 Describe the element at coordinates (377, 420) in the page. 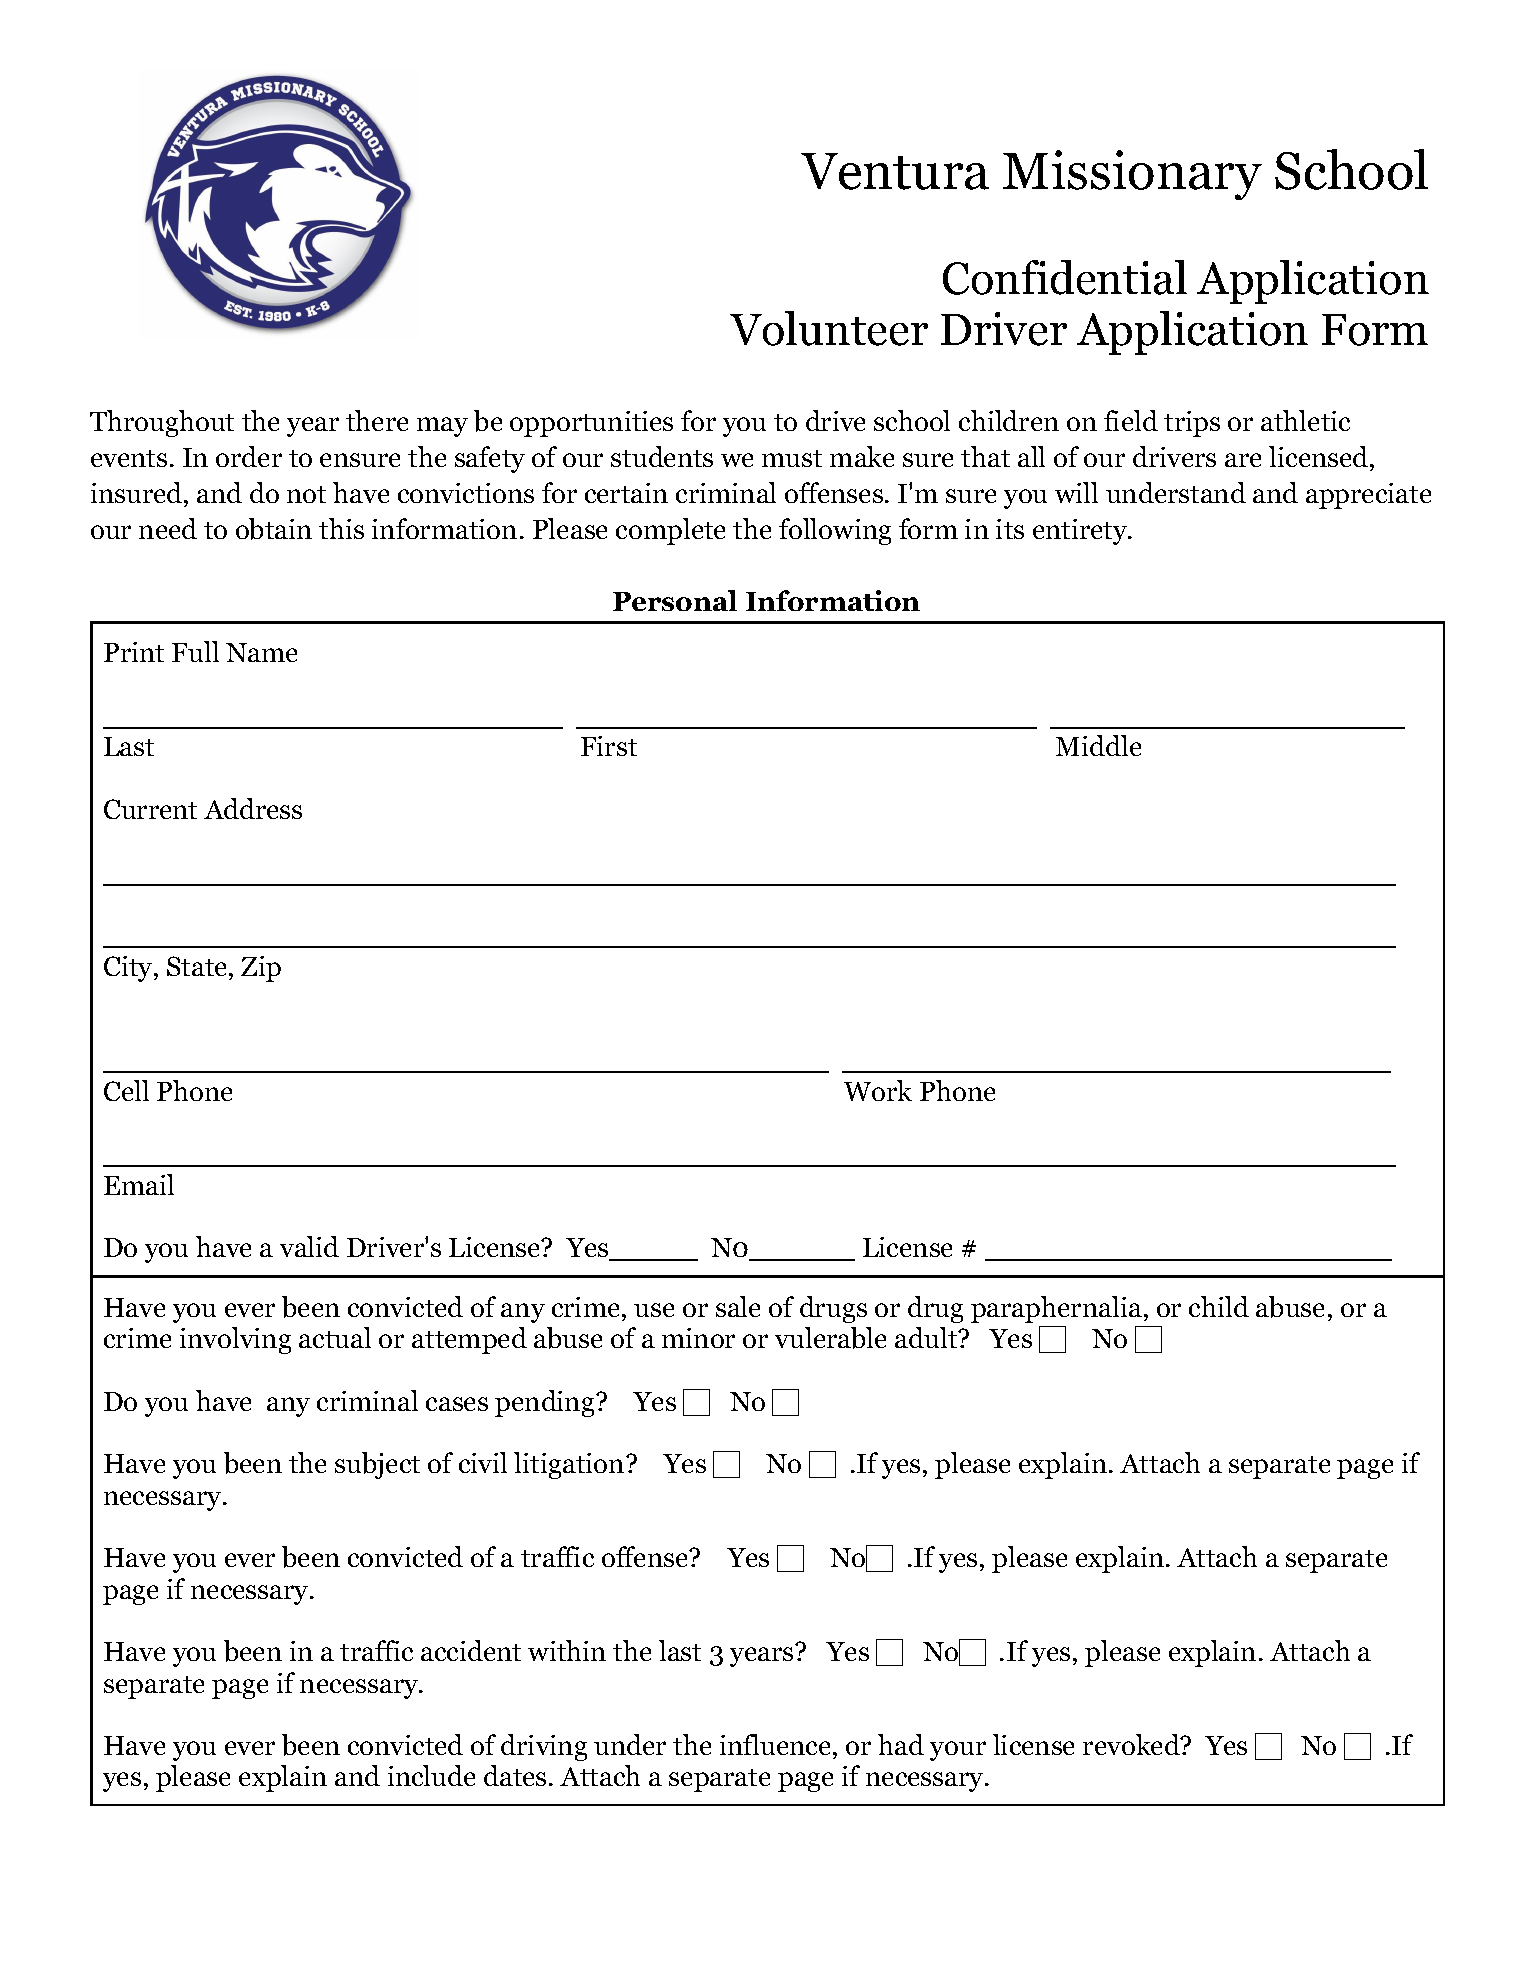

I see `there` at that location.
